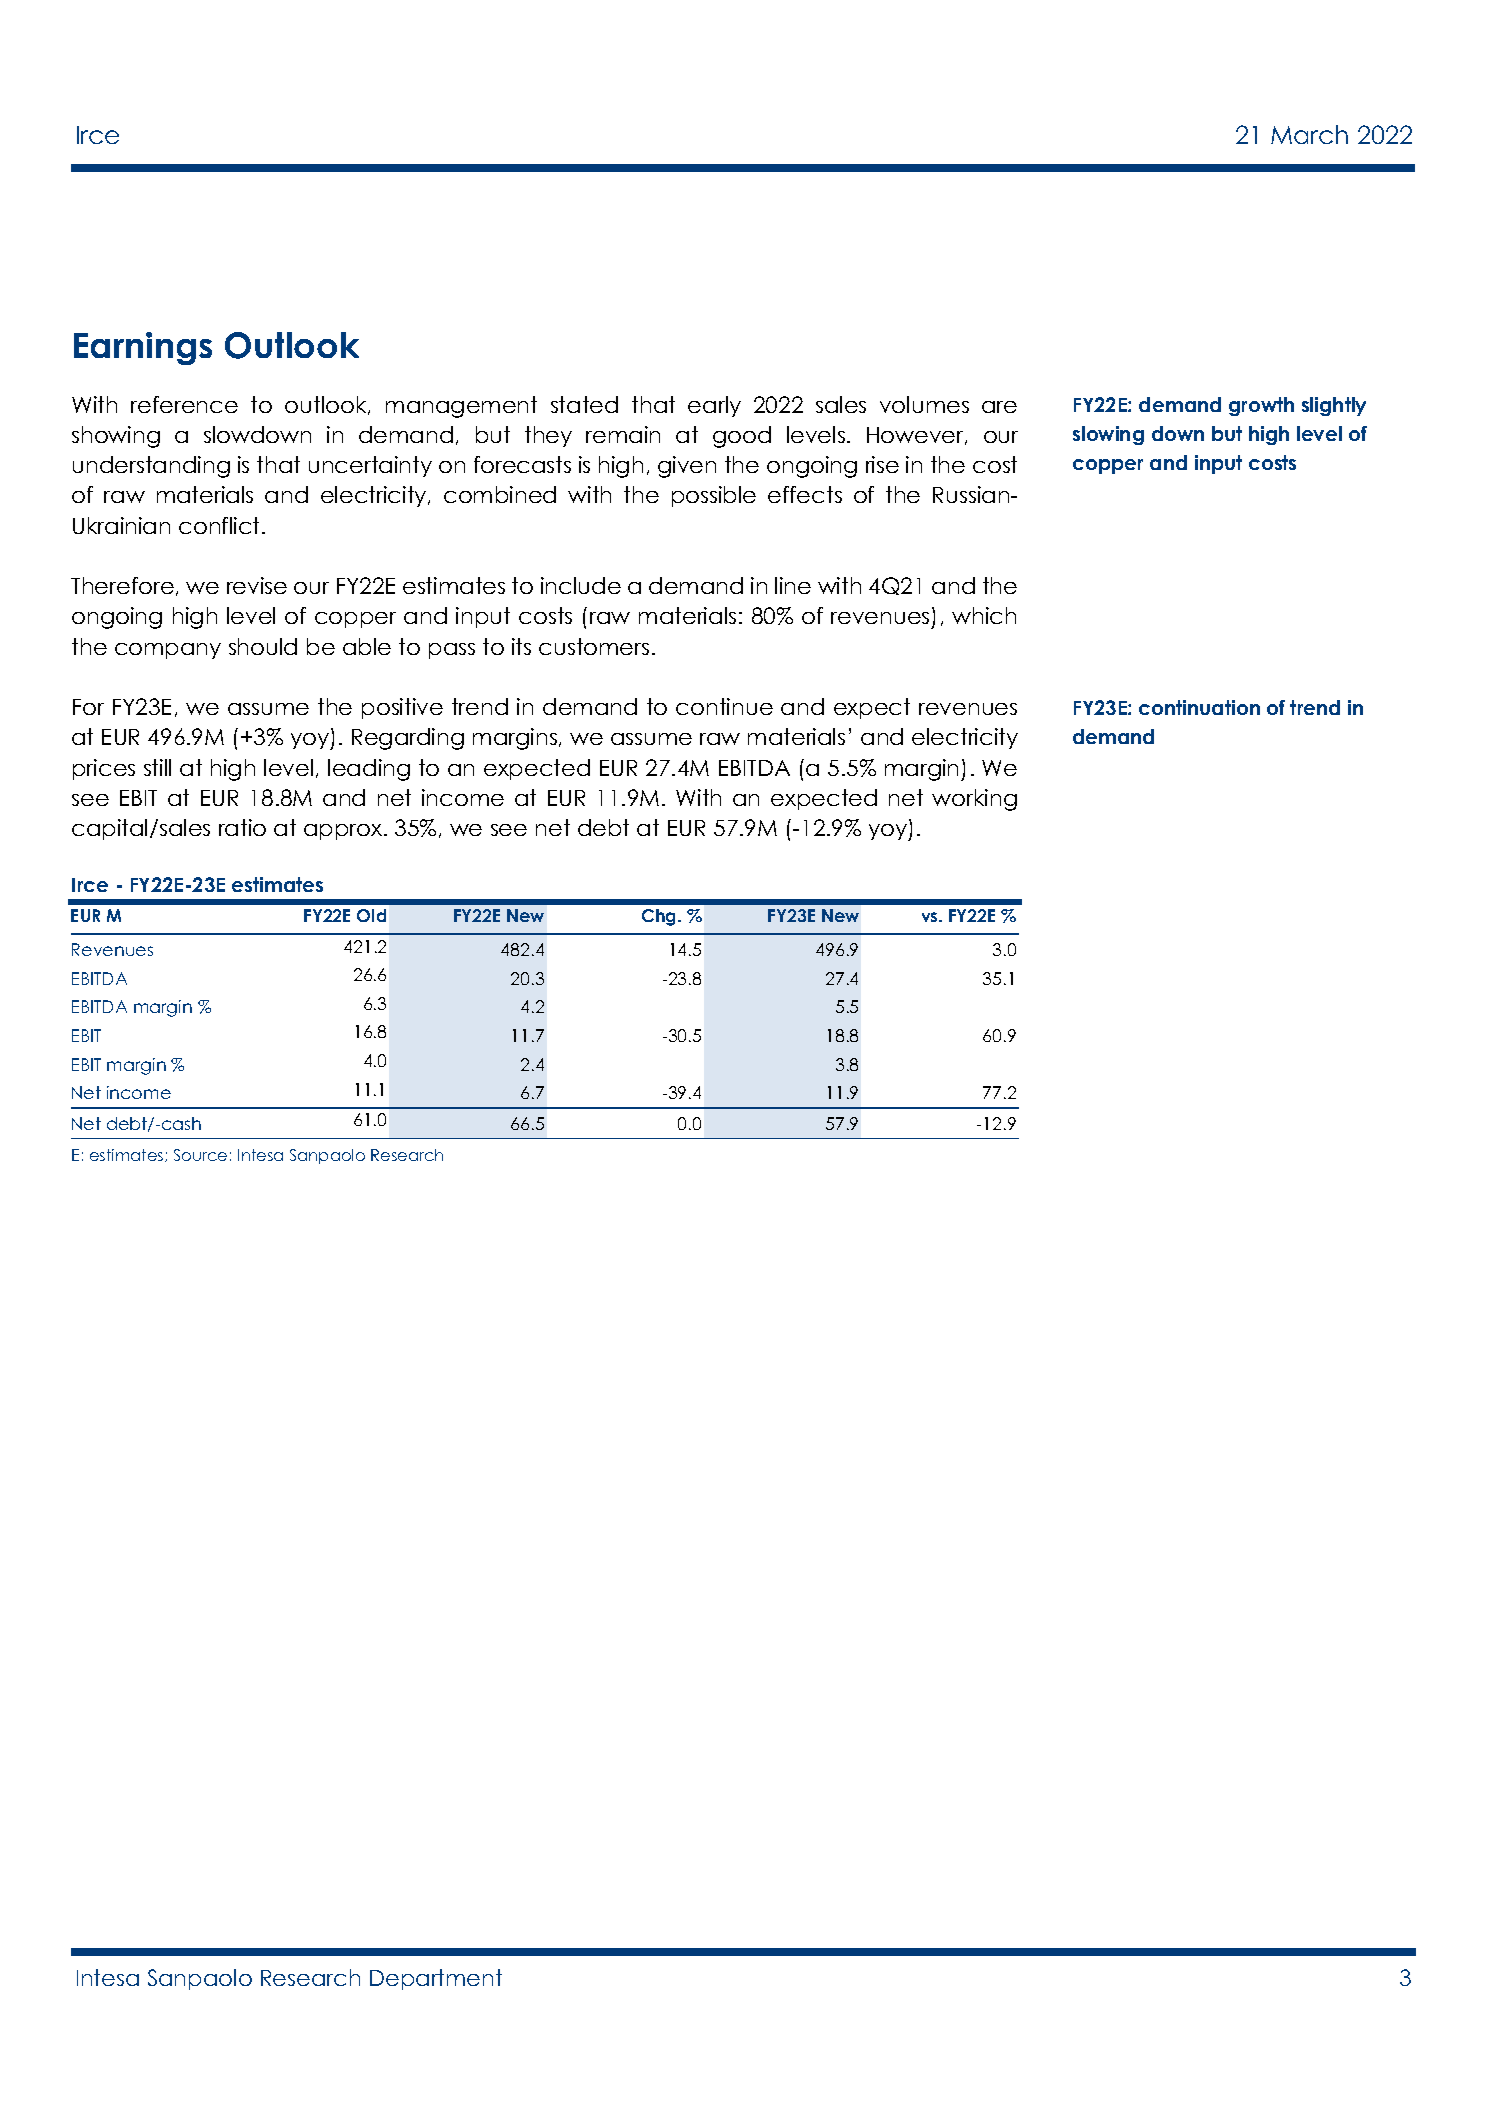  Describe the element at coordinates (143, 348) in the image. I see `Earnings` at that location.
